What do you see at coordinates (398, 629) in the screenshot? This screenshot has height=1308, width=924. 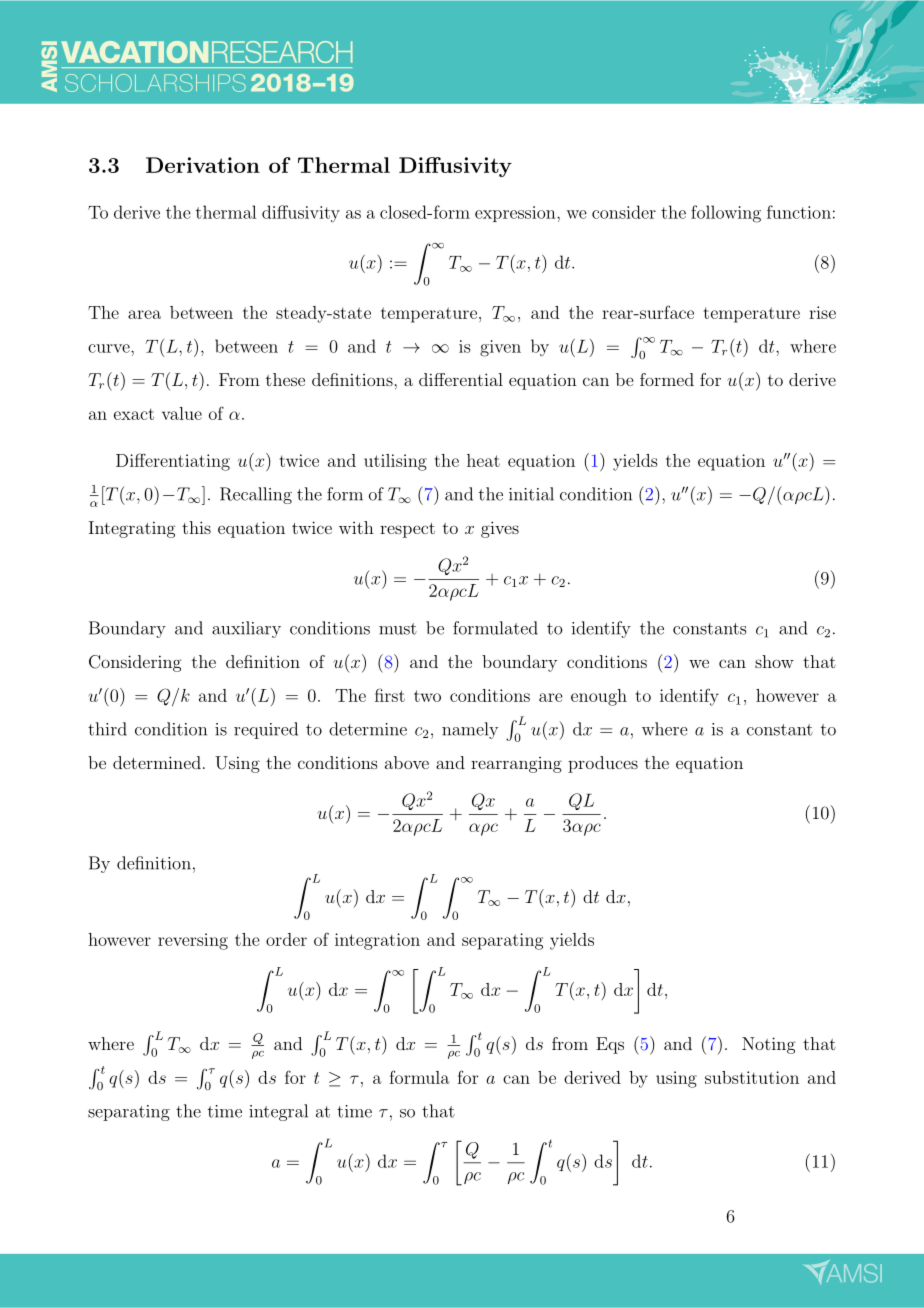 I see `must` at bounding box center [398, 629].
